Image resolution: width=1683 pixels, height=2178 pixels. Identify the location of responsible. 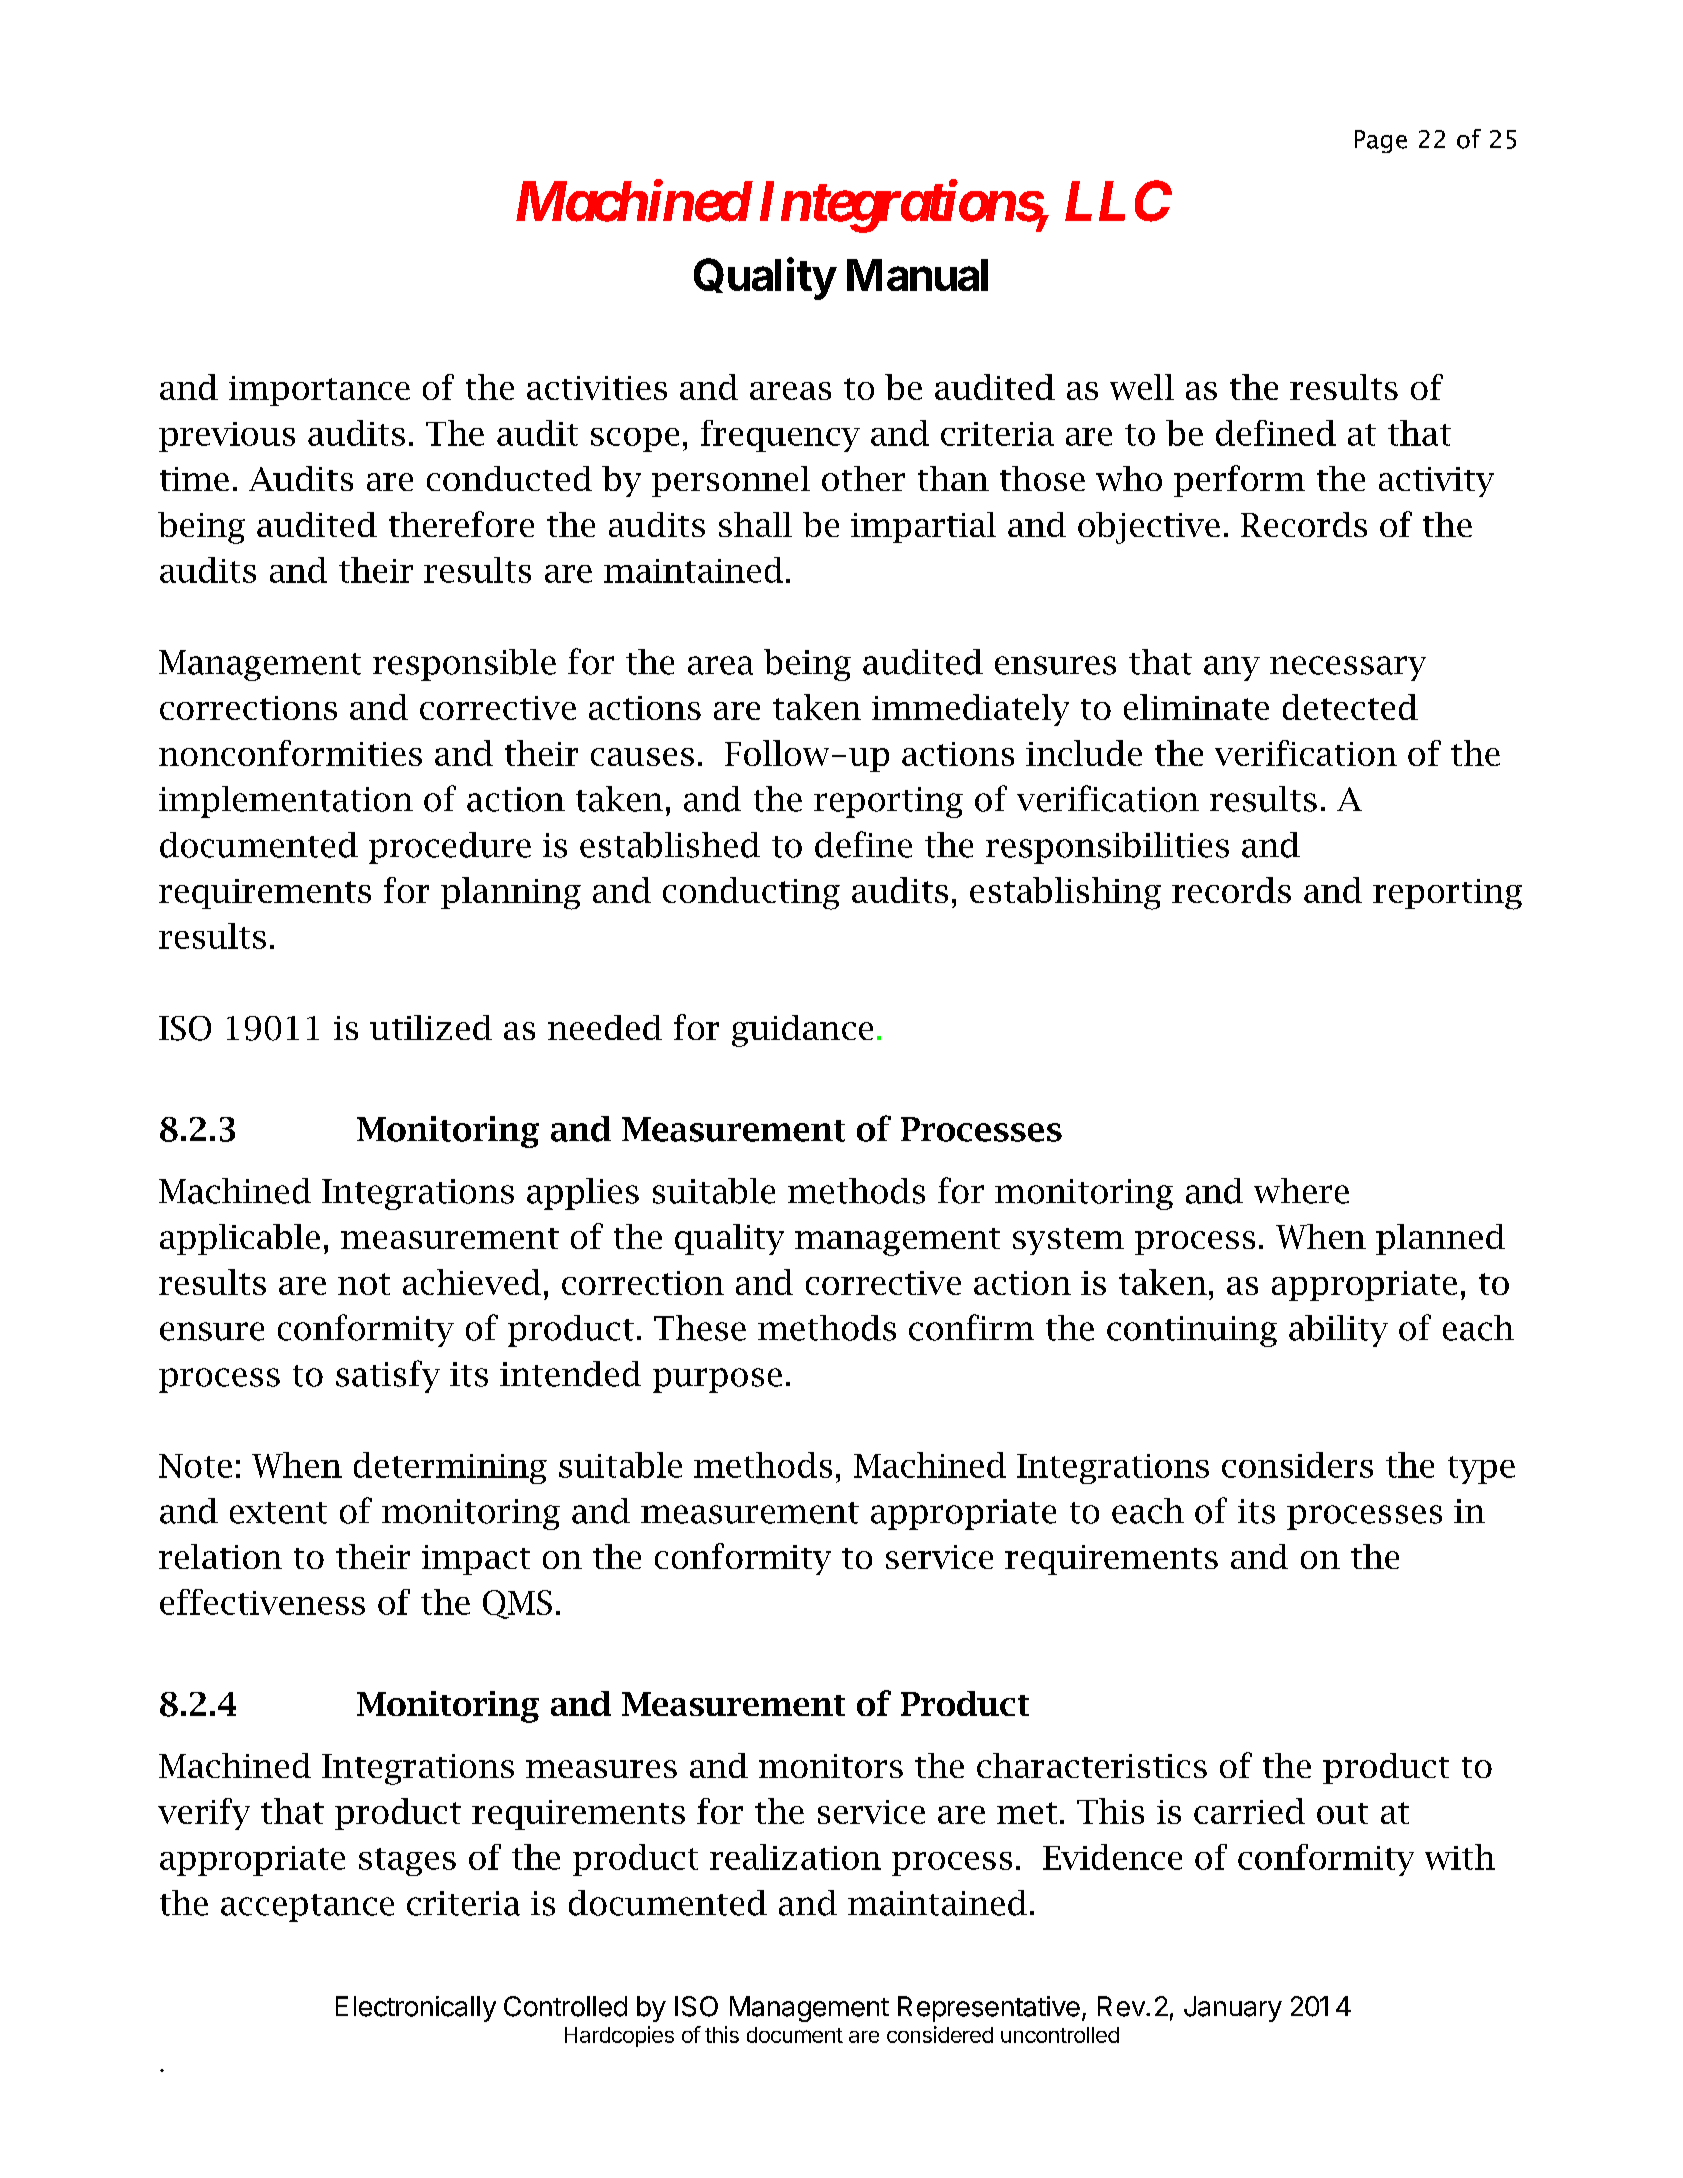
(464, 665).
